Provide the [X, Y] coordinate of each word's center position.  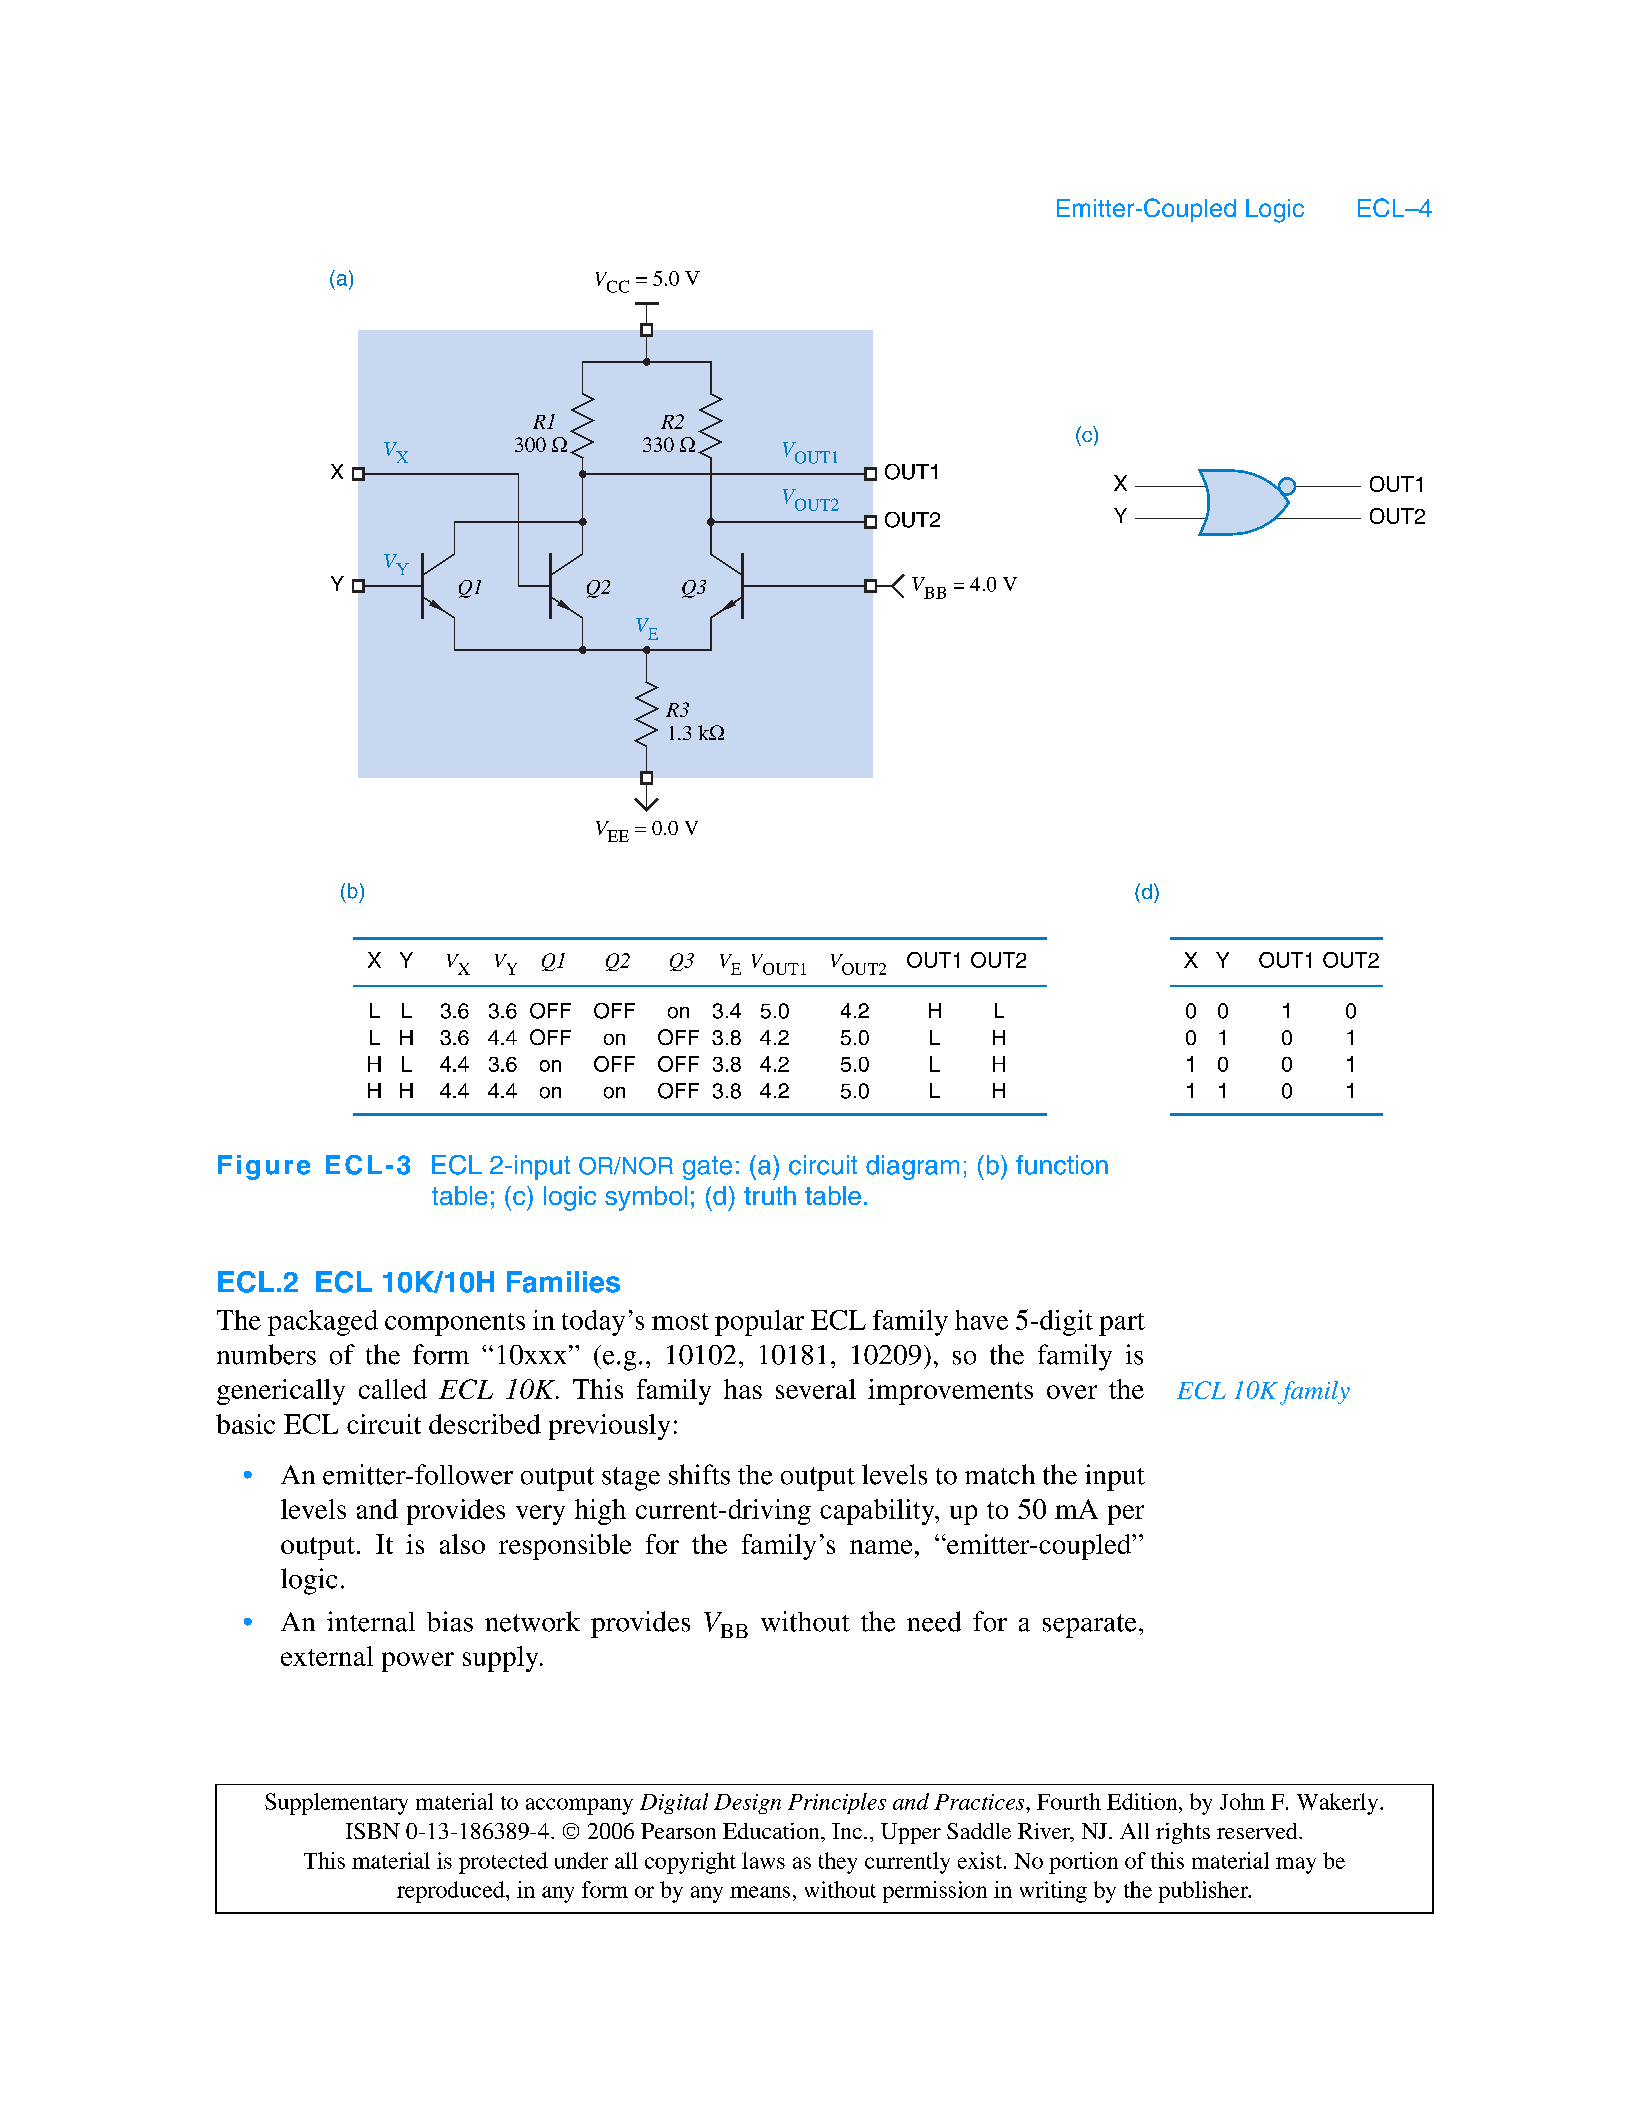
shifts [699, 1474]
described [485, 1424]
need [934, 1621]
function [1062, 1165]
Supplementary [336, 1804]
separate [1089, 1626]
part [1122, 1324]
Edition [1143, 1801]
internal [371, 1621]
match [1000, 1474]
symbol [646, 1198]
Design [747, 1804]
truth [770, 1195]
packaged [323, 1323]
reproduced [452, 1892]
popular [759, 1323]
